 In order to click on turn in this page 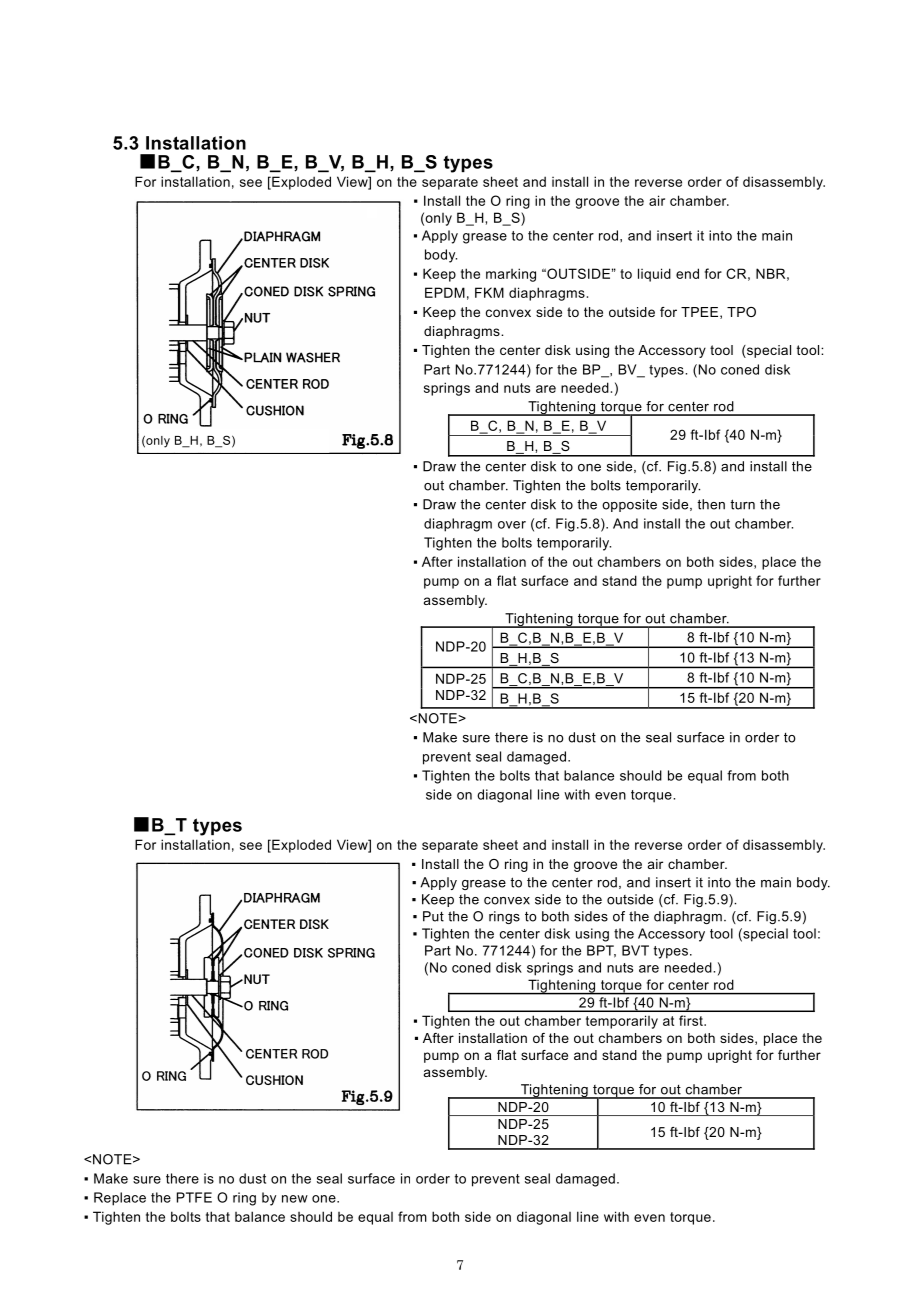, I will do `click(742, 504)`.
